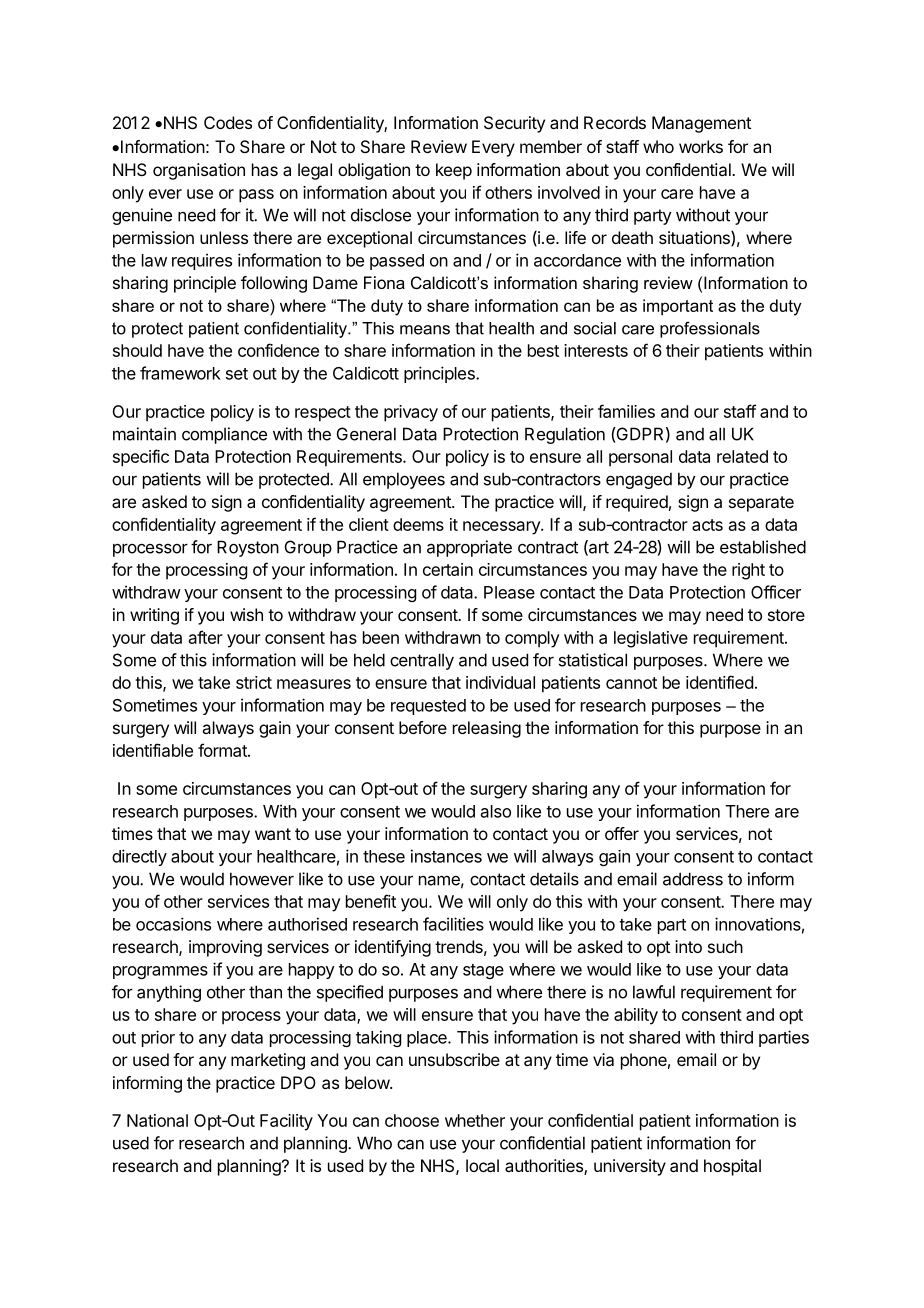  Describe the element at coordinates (206, 637) in the screenshot. I see `after` at that location.
